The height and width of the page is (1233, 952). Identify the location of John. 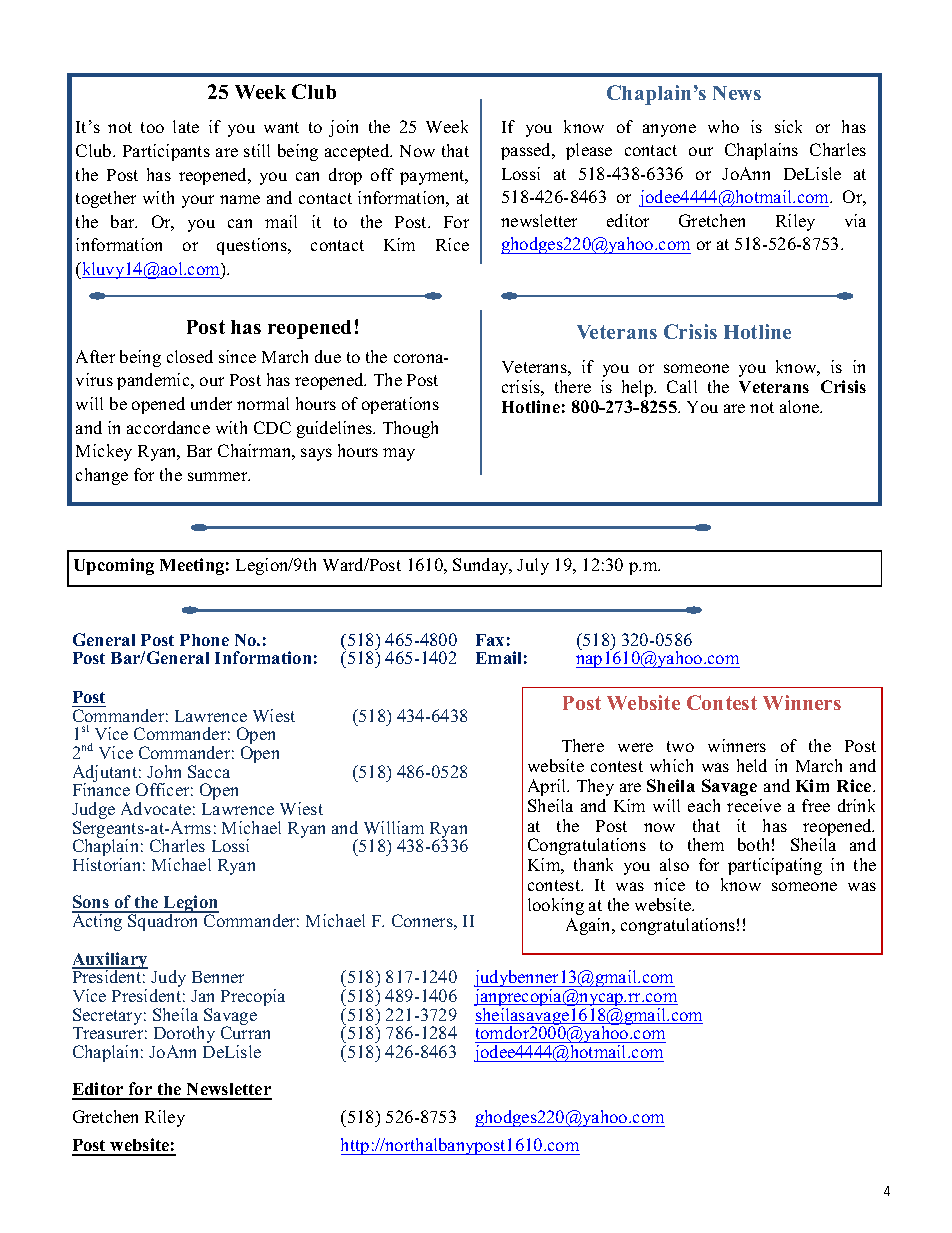
(164, 771).
